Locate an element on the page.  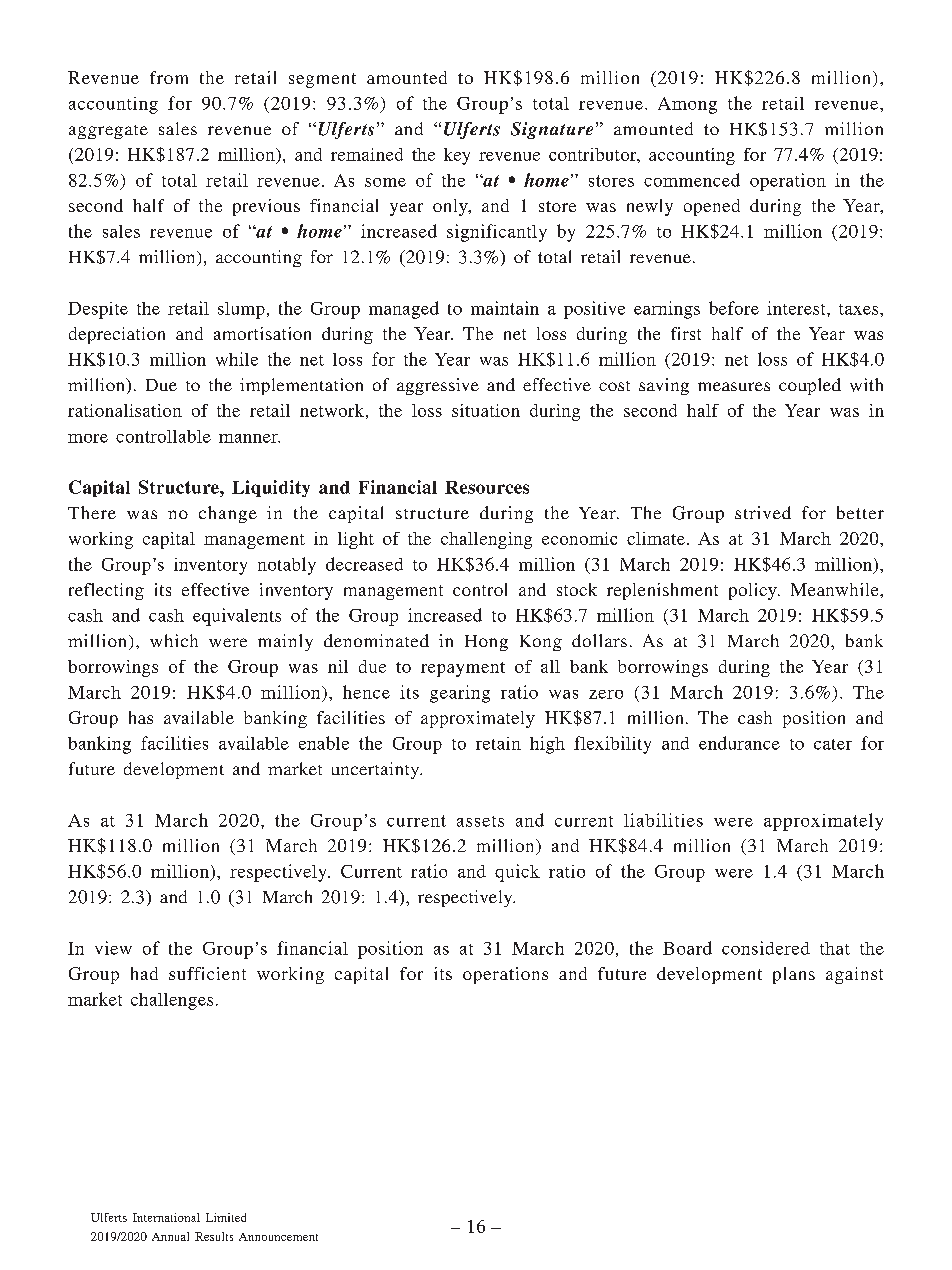
key is located at coordinates (457, 156).
